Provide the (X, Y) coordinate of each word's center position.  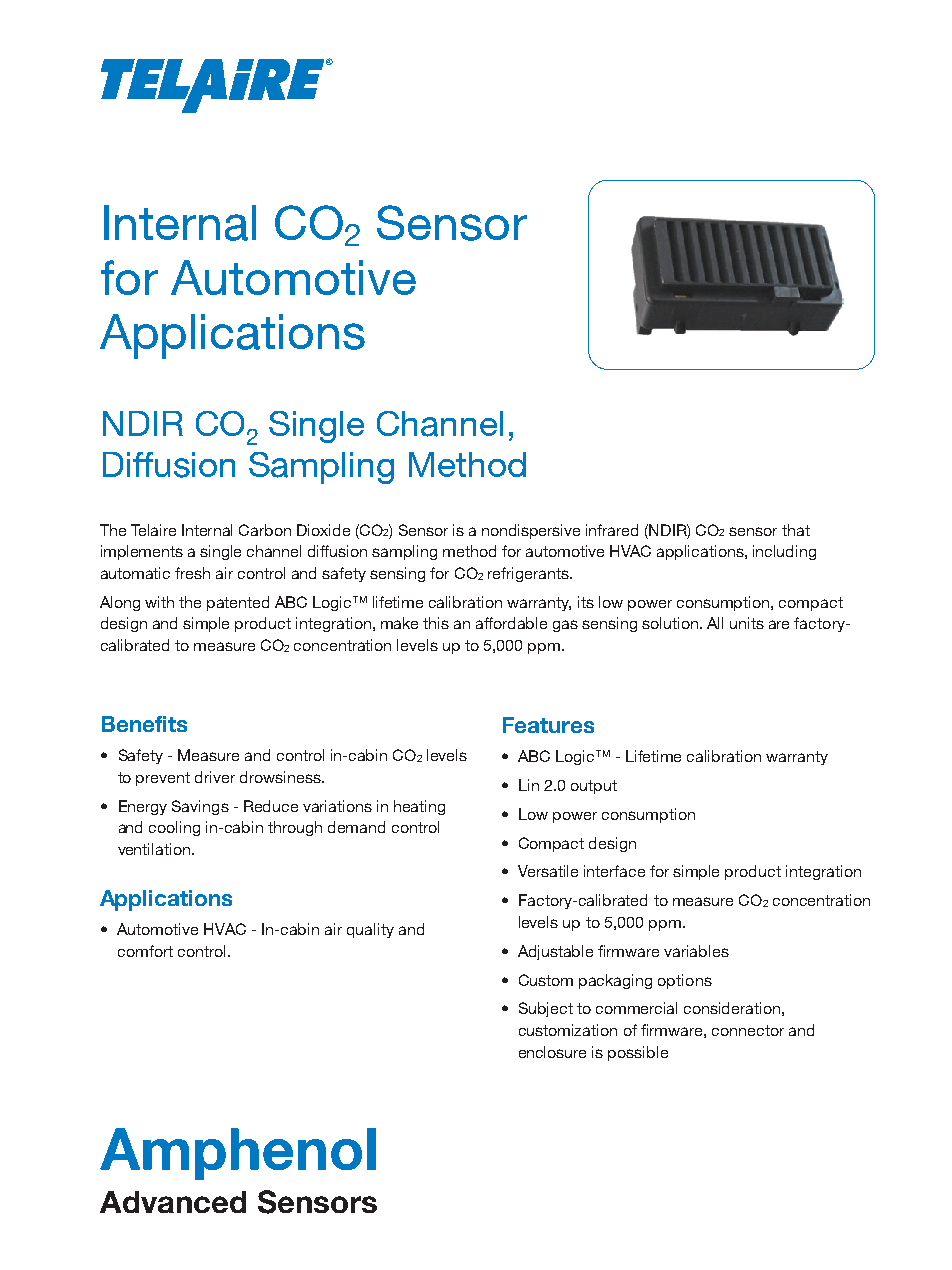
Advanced (173, 1202)
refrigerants (529, 574)
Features (548, 725)
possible (638, 1053)
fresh (192, 573)
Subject (546, 1009)
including (784, 552)
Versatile (548, 871)
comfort (145, 951)
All (715, 623)
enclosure (552, 1052)
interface (614, 871)
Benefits (144, 724)
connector (748, 1030)
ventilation (154, 849)
